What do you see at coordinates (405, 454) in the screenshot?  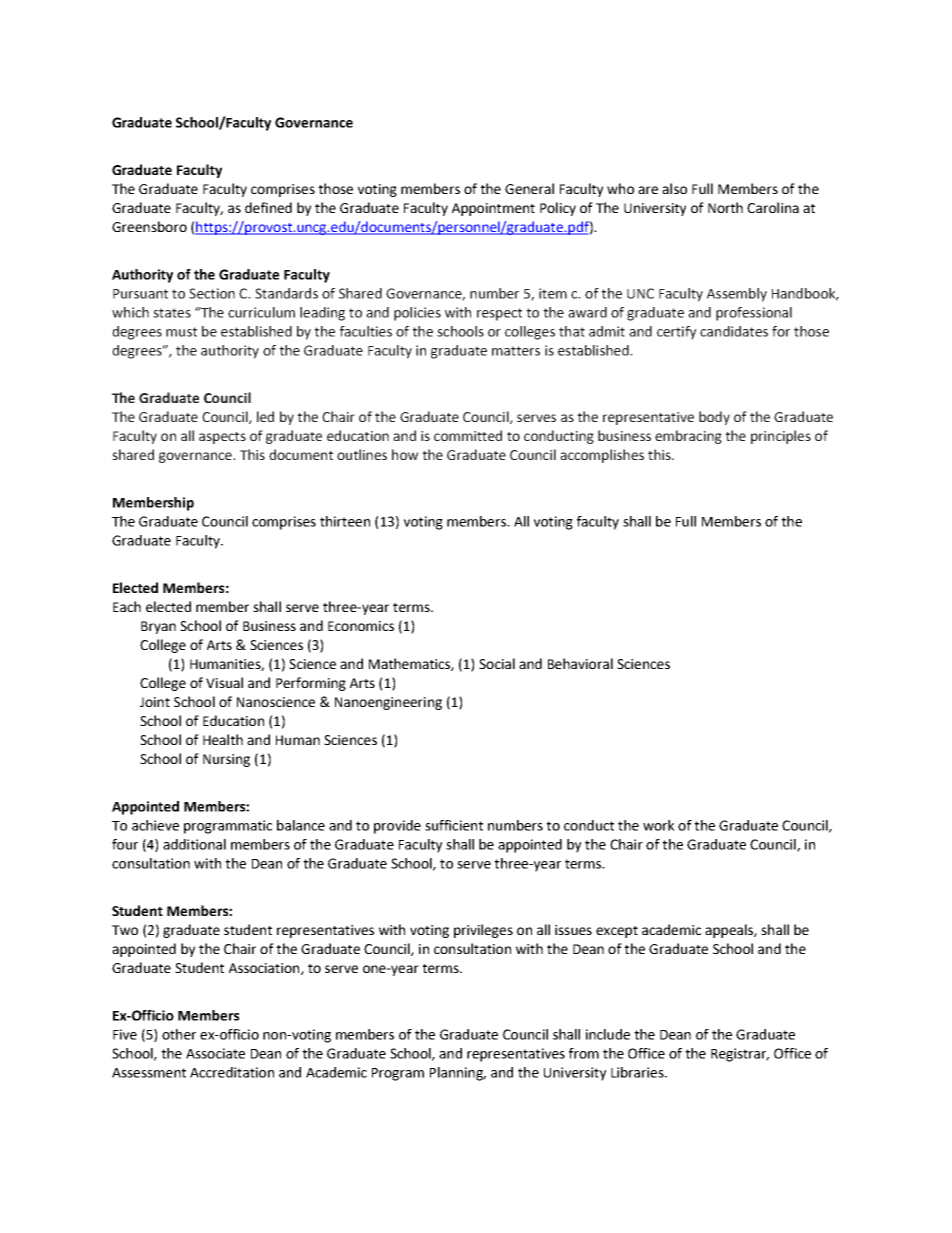 I see `how` at bounding box center [405, 454].
